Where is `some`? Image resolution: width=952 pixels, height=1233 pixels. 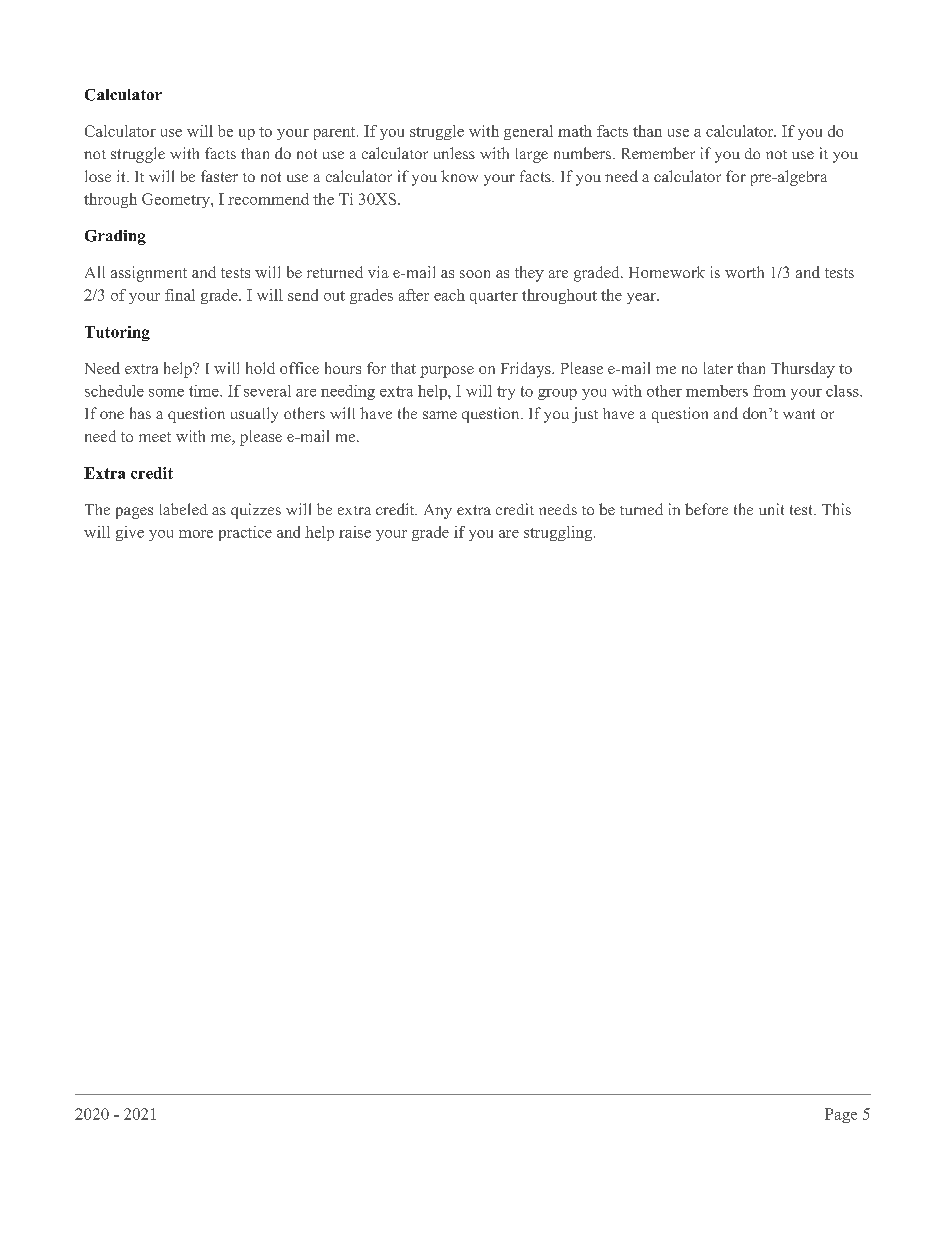
some is located at coordinates (166, 393).
